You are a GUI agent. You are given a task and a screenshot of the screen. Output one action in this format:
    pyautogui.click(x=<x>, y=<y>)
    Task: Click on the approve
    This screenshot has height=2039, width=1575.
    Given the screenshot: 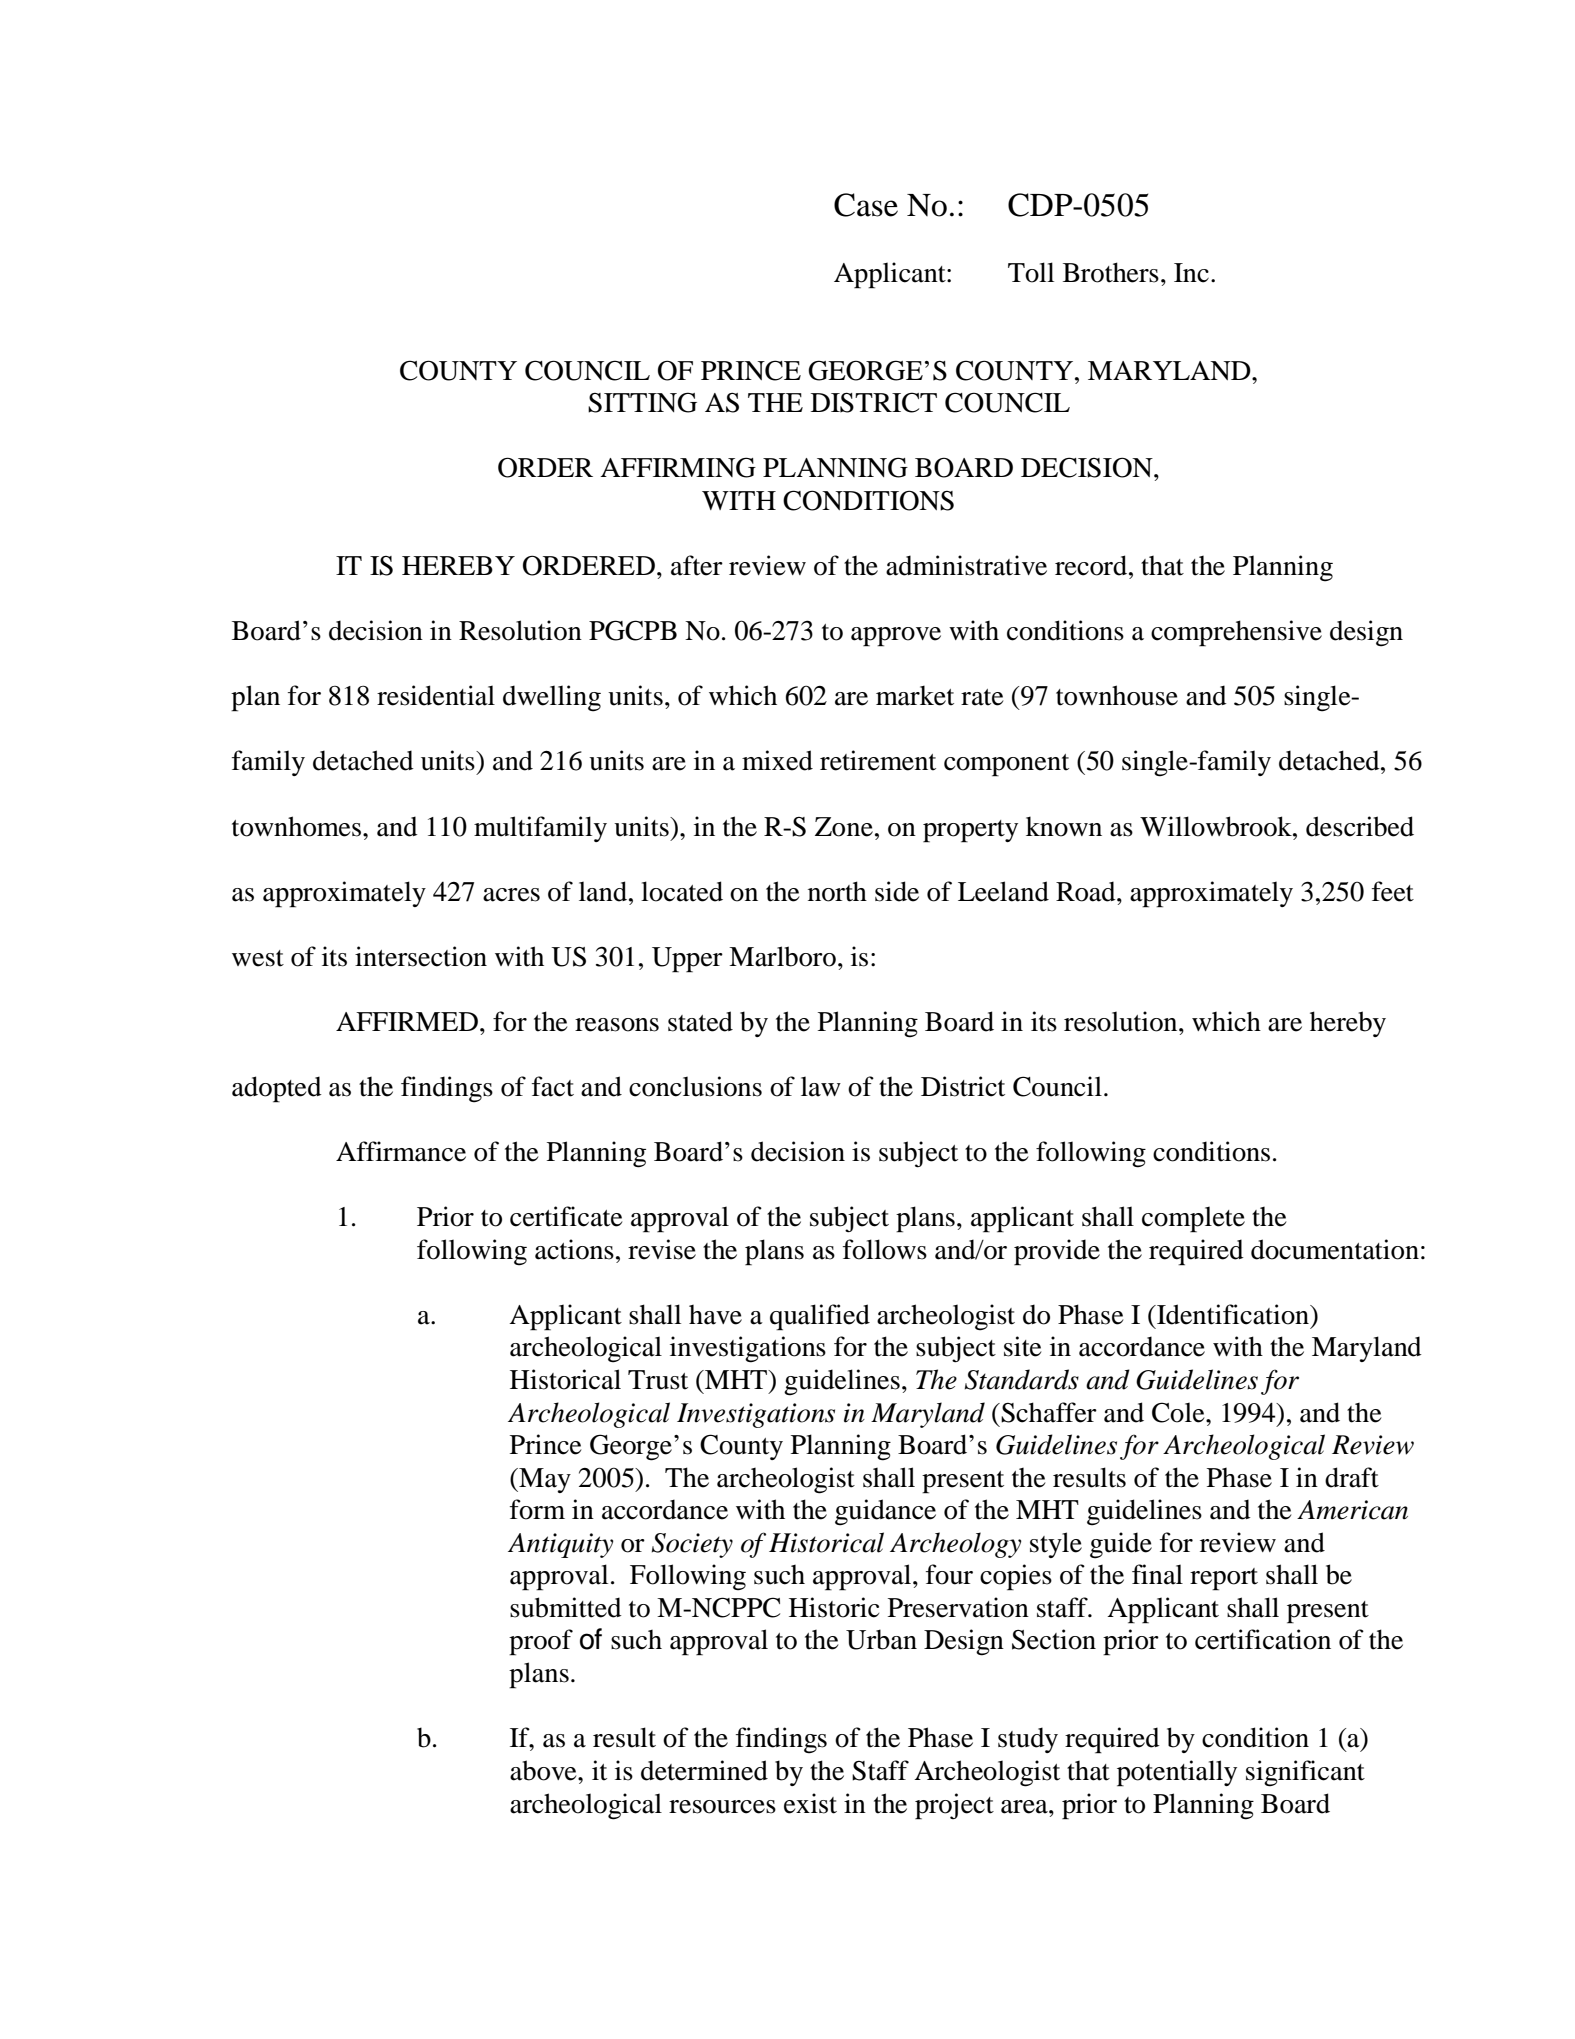 What is the action you would take?
    pyautogui.click(x=896, y=637)
